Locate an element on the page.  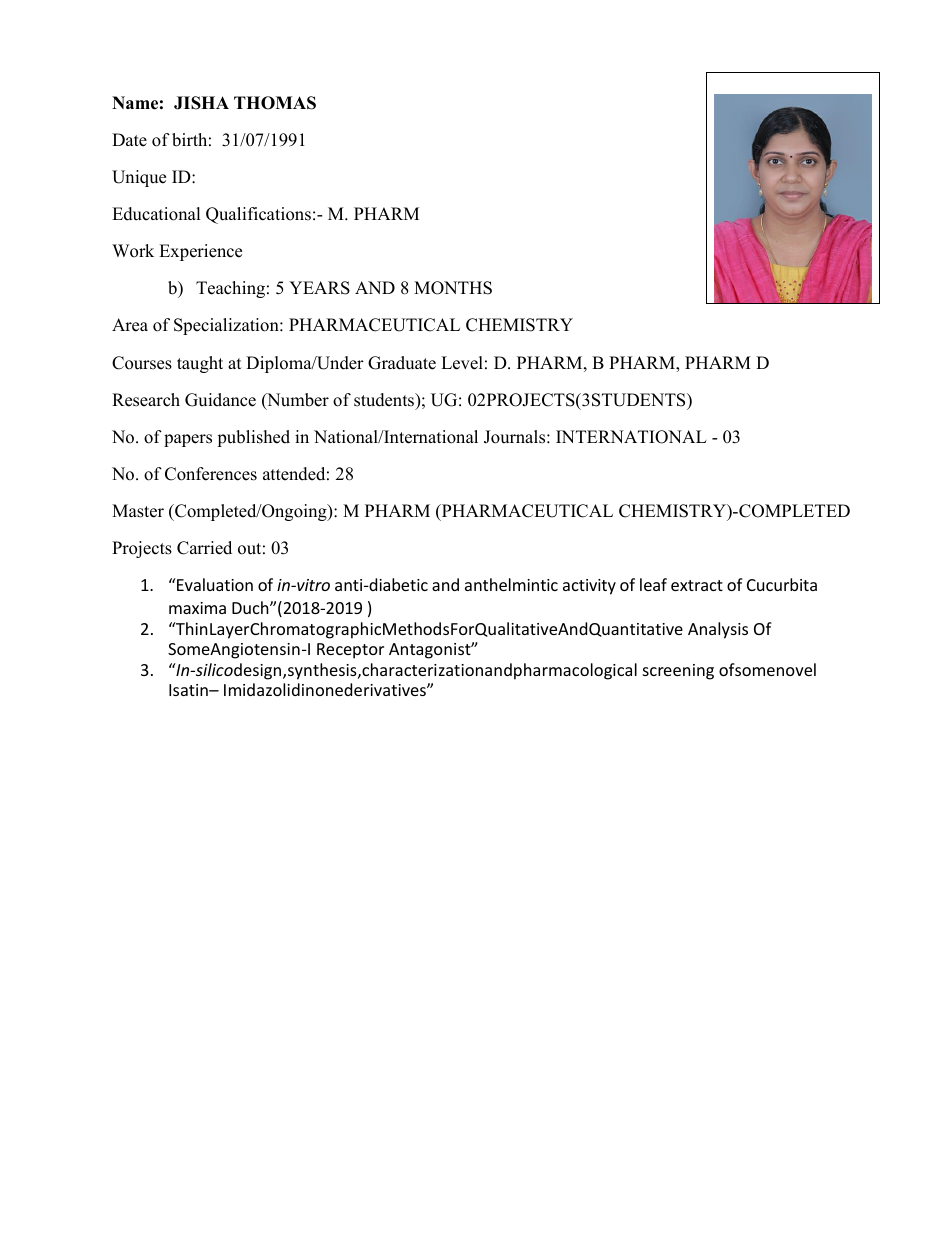
Date is located at coordinates (129, 140).
